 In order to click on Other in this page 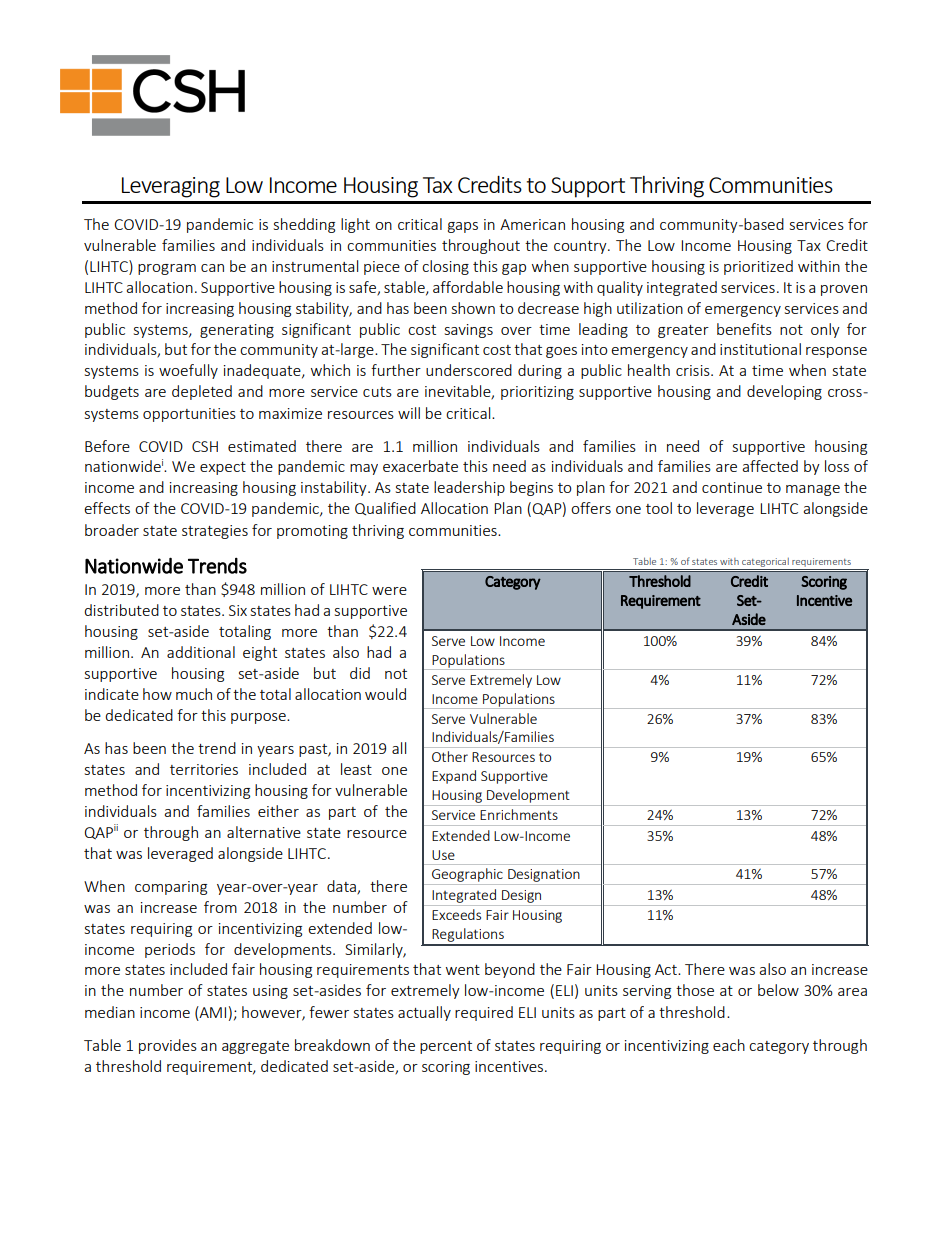, I will do `click(450, 756)`.
